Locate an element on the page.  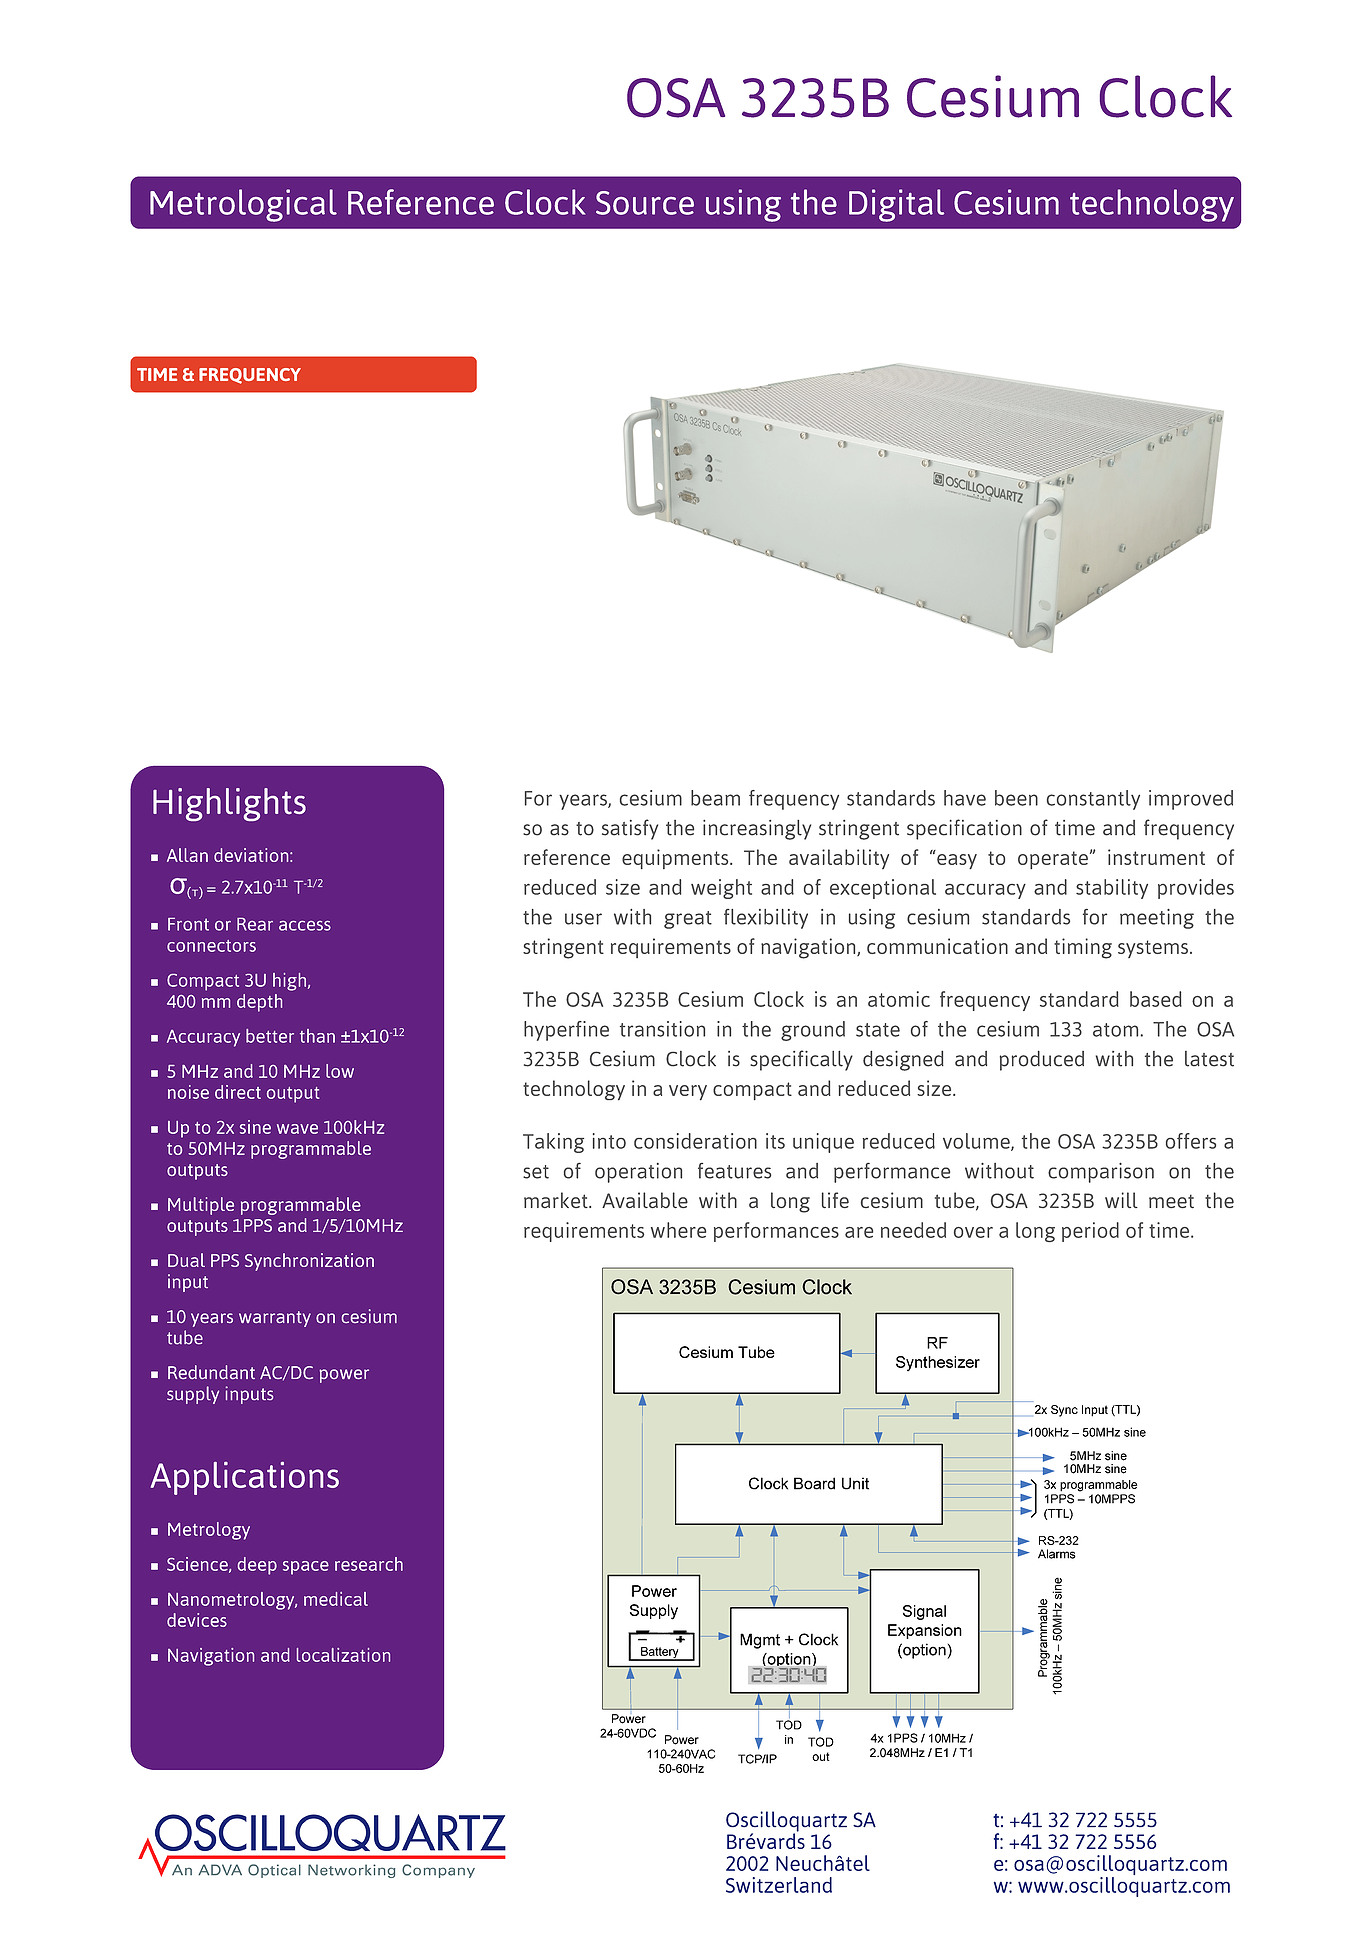
beam is located at coordinates (715, 798).
